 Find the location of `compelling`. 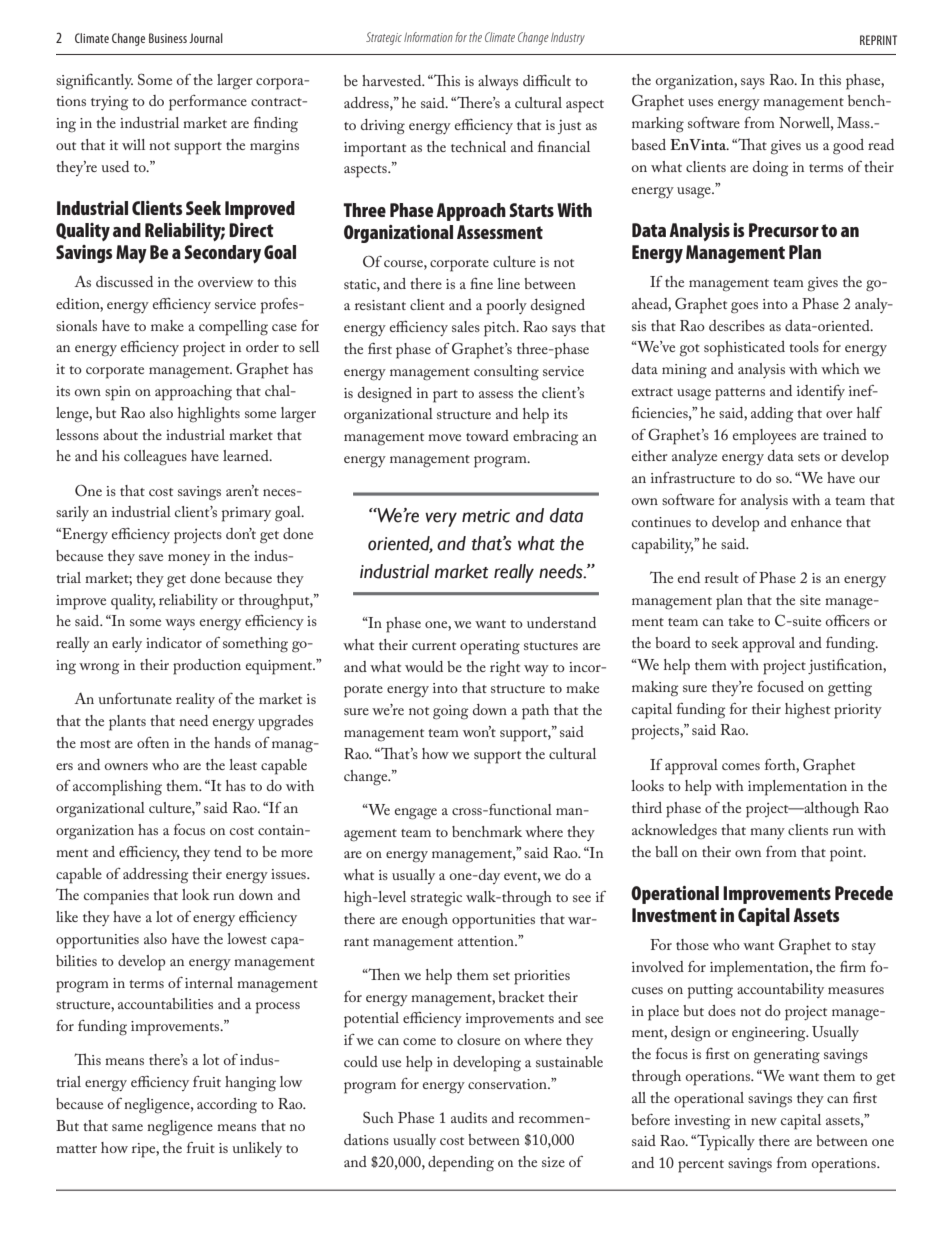

compelling is located at coordinates (233, 328).
